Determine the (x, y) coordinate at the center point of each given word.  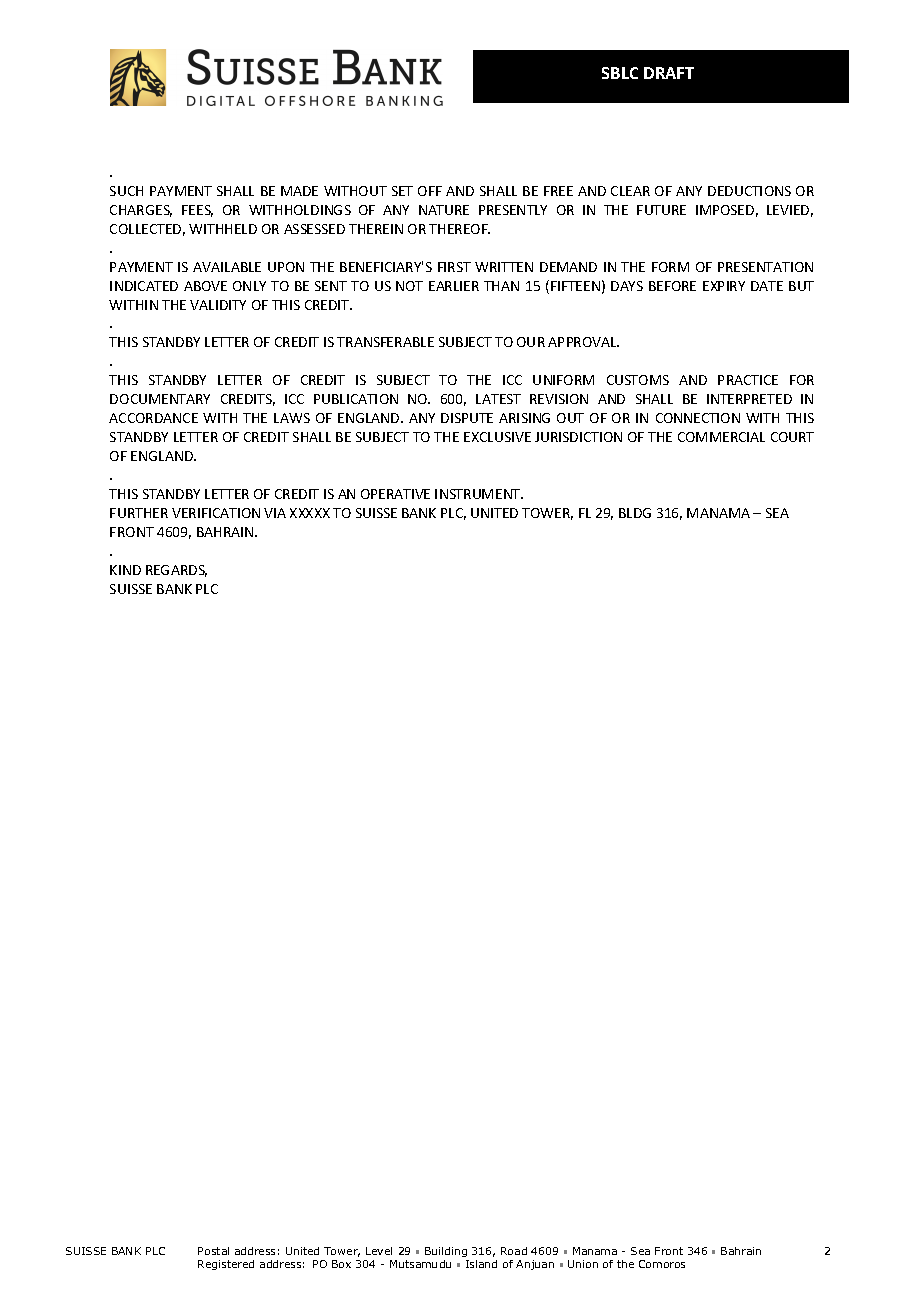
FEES (197, 211)
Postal (213, 1251)
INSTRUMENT (479, 494)
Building (446, 1252)
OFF (430, 191)
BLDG (635, 513)
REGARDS (176, 571)
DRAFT (669, 73)
